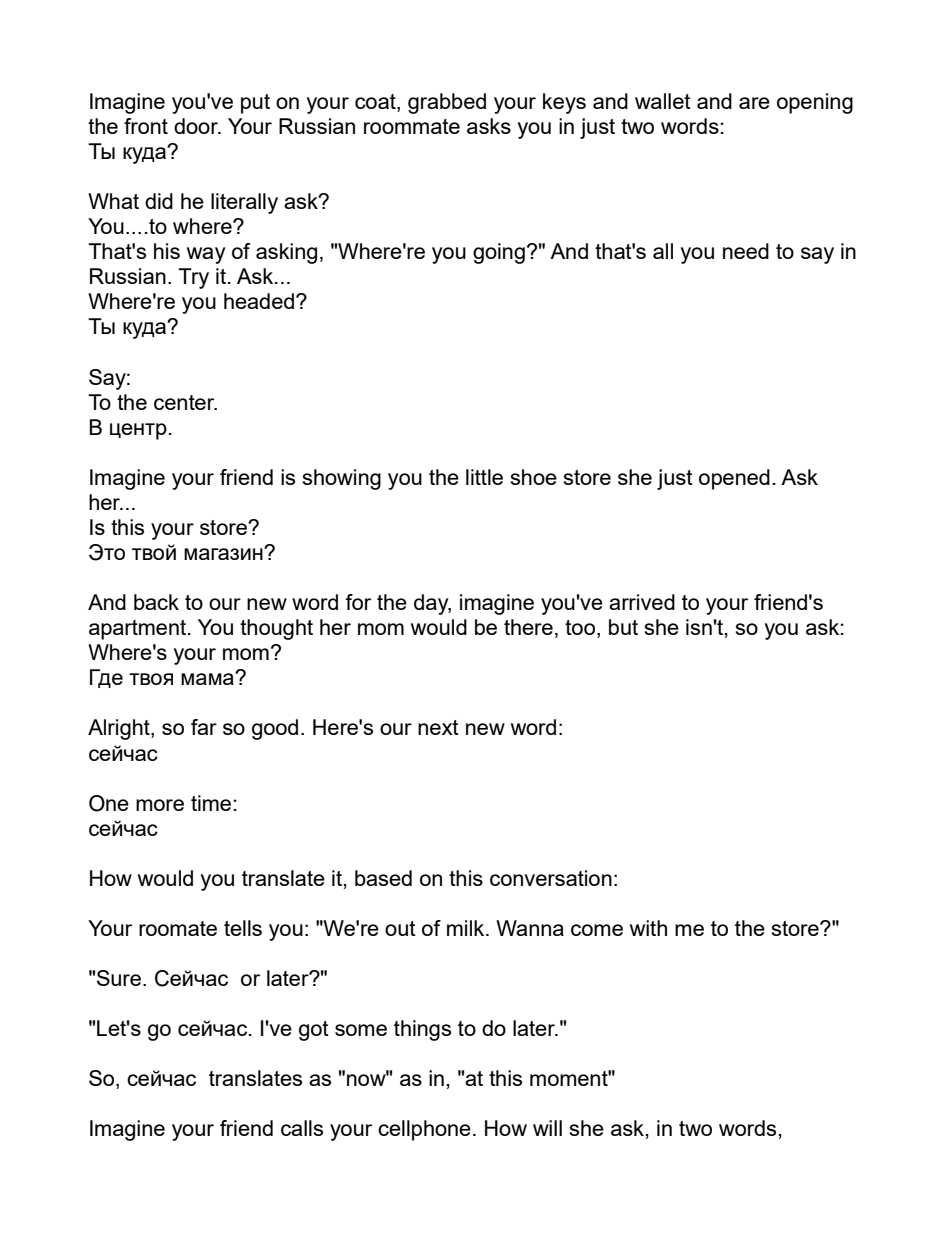 This screenshot has width=952, height=1233. I want to click on next, so click(438, 727).
